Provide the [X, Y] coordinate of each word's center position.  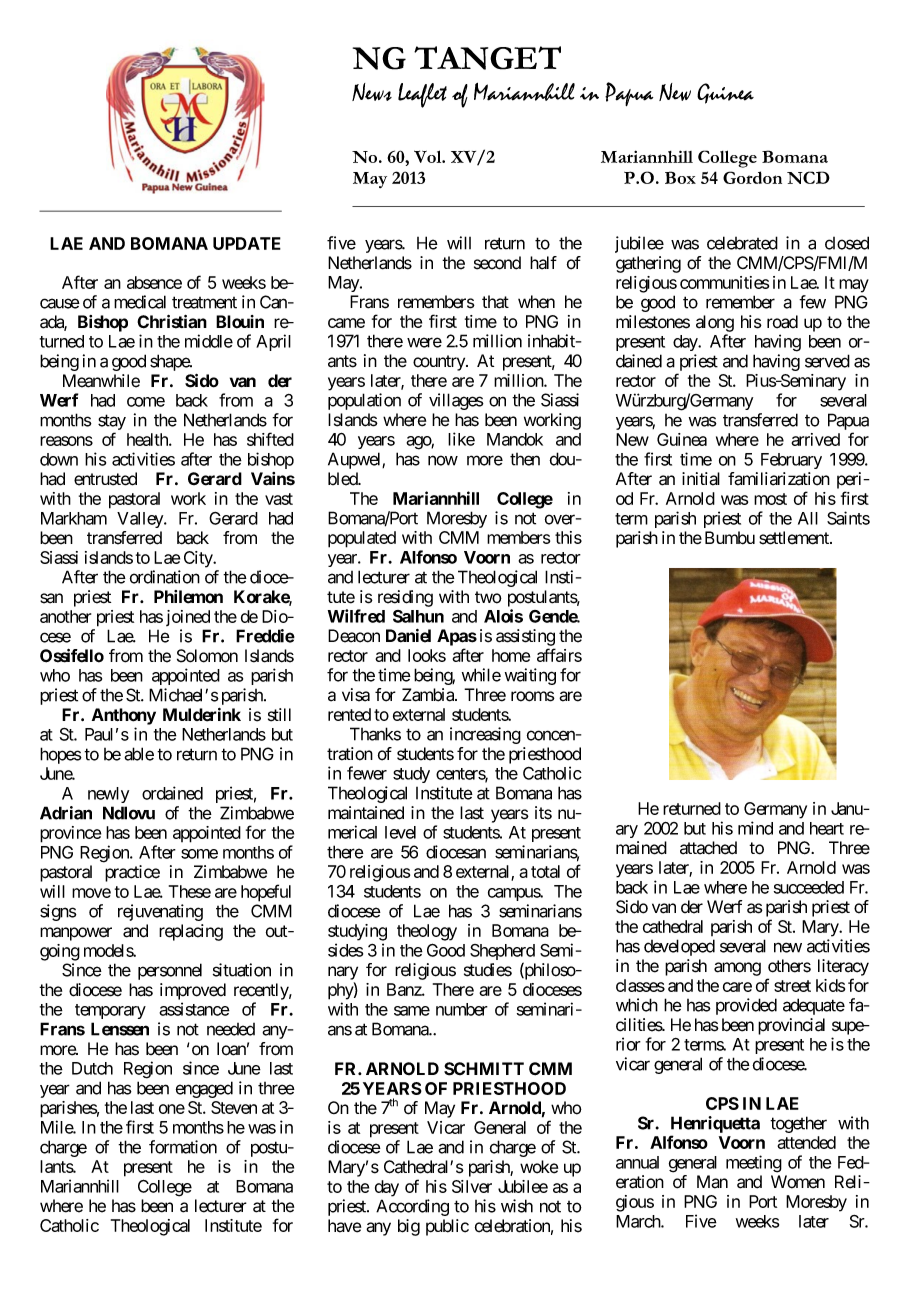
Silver [472, 1186]
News [372, 92]
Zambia [429, 695]
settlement [795, 538]
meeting [754, 1164]
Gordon [752, 177]
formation [183, 1147]
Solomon [207, 656]
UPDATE [247, 243]
